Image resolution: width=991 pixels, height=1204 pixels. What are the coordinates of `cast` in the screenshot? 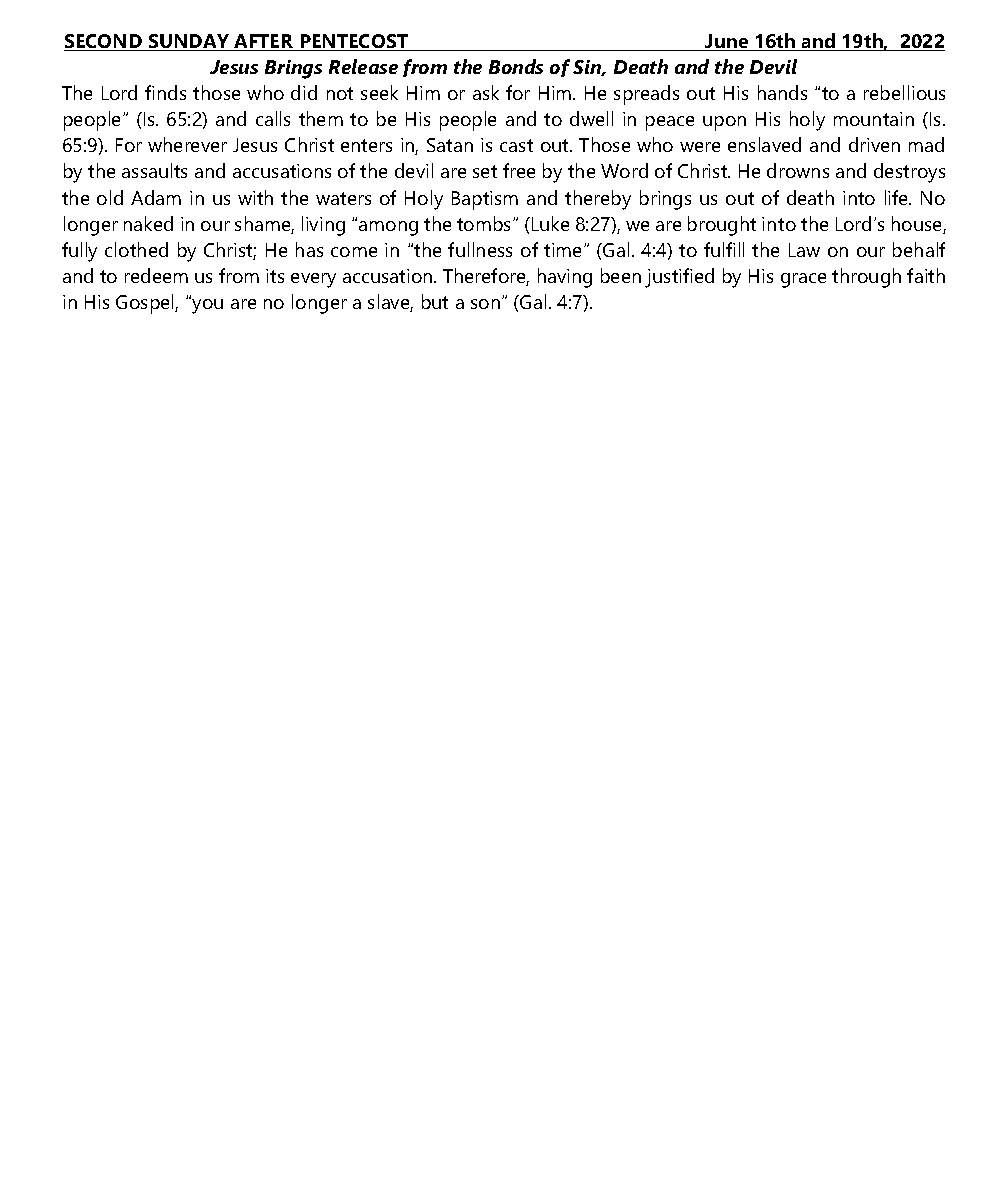 It's located at (516, 145).
